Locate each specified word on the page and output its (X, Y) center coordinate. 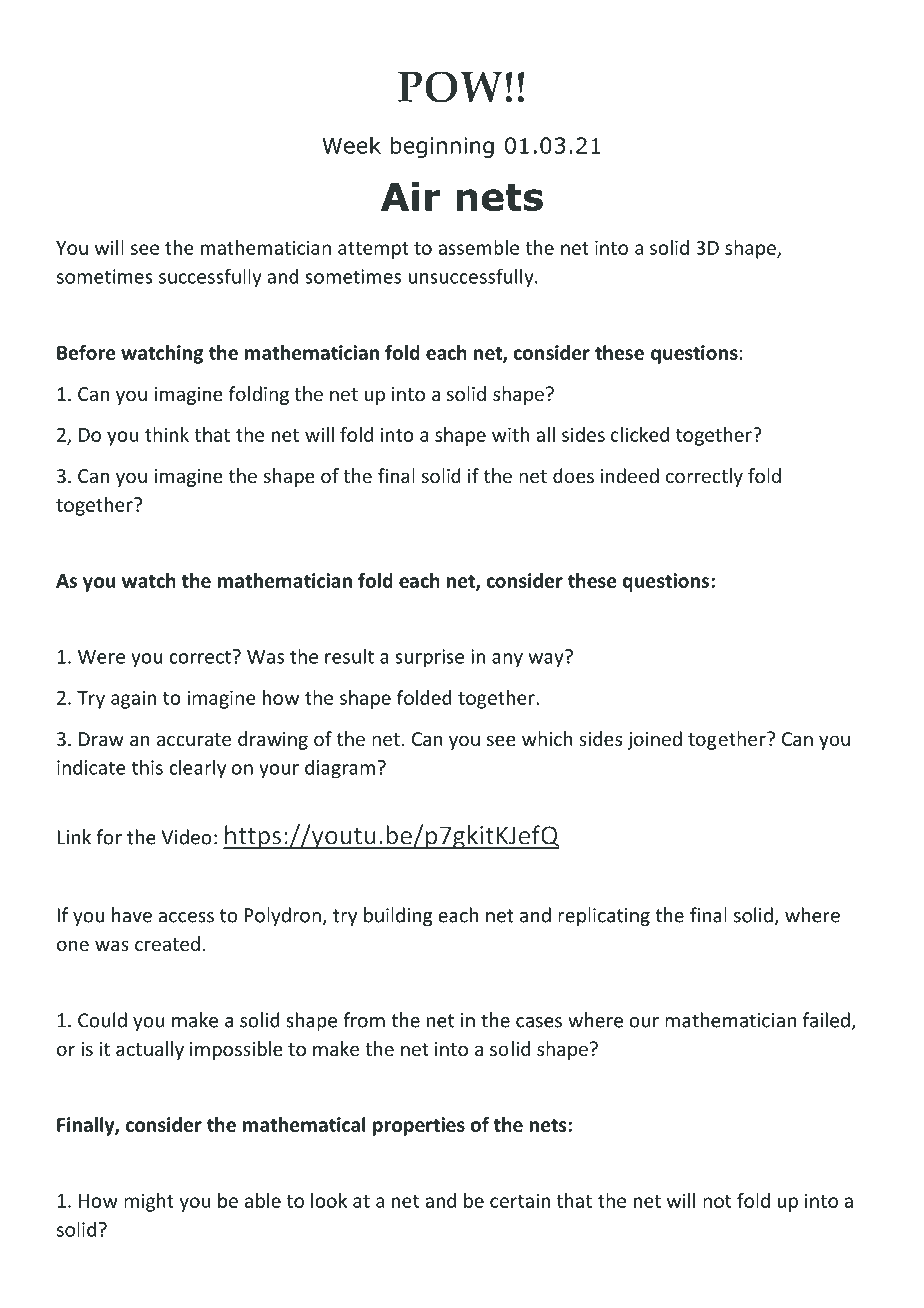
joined (654, 740)
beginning (442, 147)
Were (101, 656)
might (149, 1202)
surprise (429, 658)
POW (450, 87)
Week (351, 145)
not (717, 1201)
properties (419, 1126)
